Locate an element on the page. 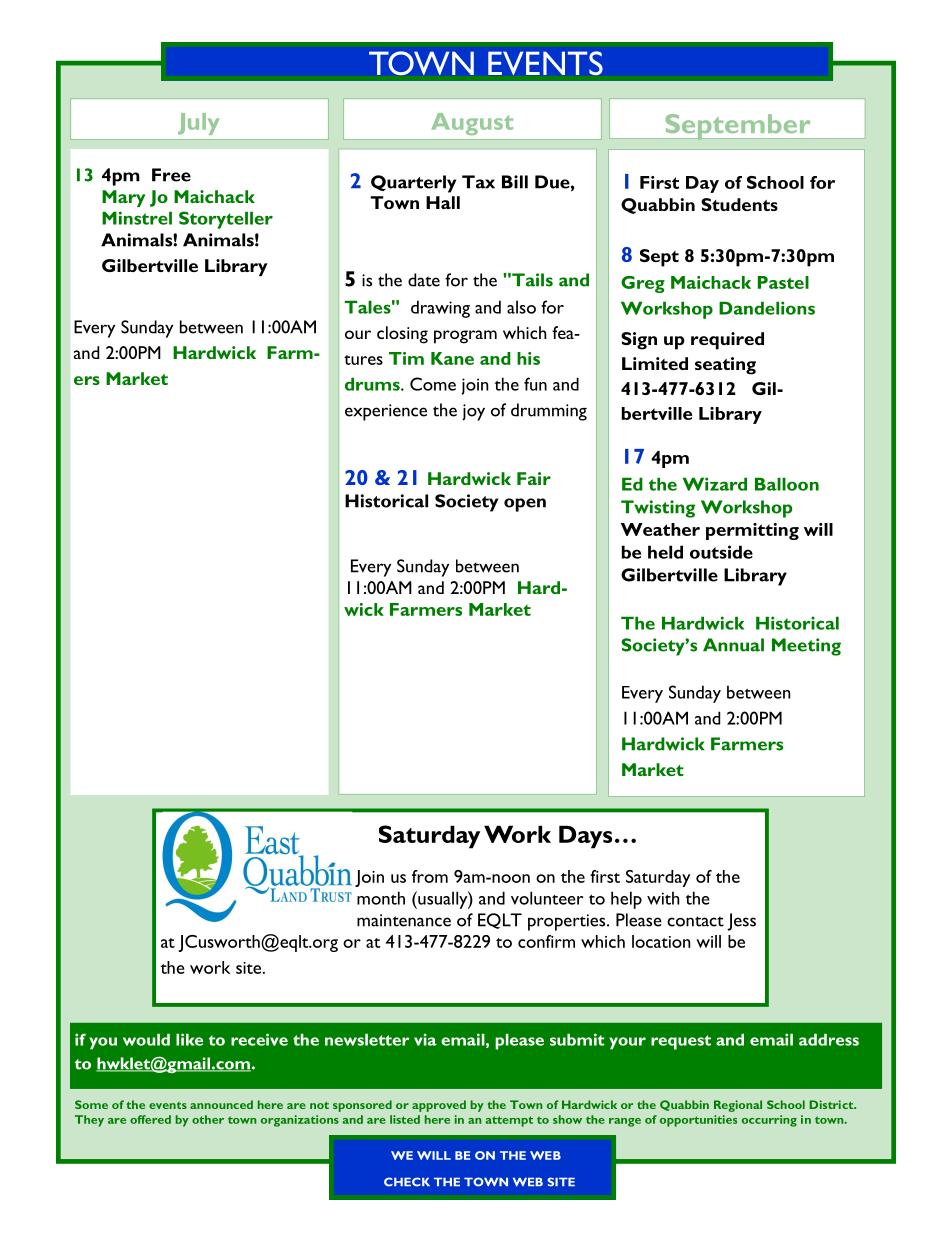 This document has width=952, height=1233. with is located at coordinates (663, 898).
